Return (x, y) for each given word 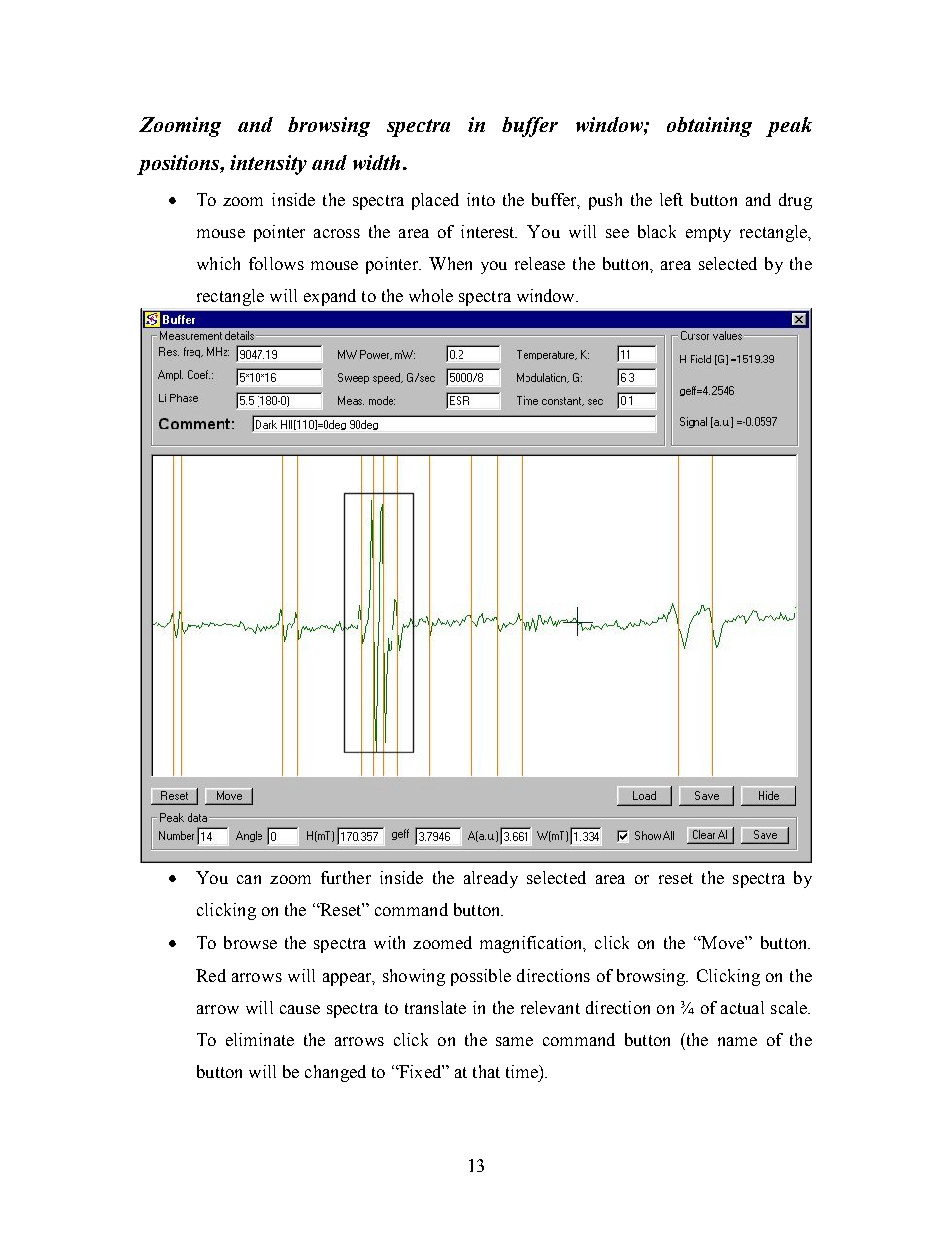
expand (330, 297)
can (249, 879)
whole (431, 295)
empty (708, 234)
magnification (532, 944)
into (481, 199)
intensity (268, 165)
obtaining (709, 127)
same (514, 1041)
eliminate (260, 1039)
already (491, 879)
